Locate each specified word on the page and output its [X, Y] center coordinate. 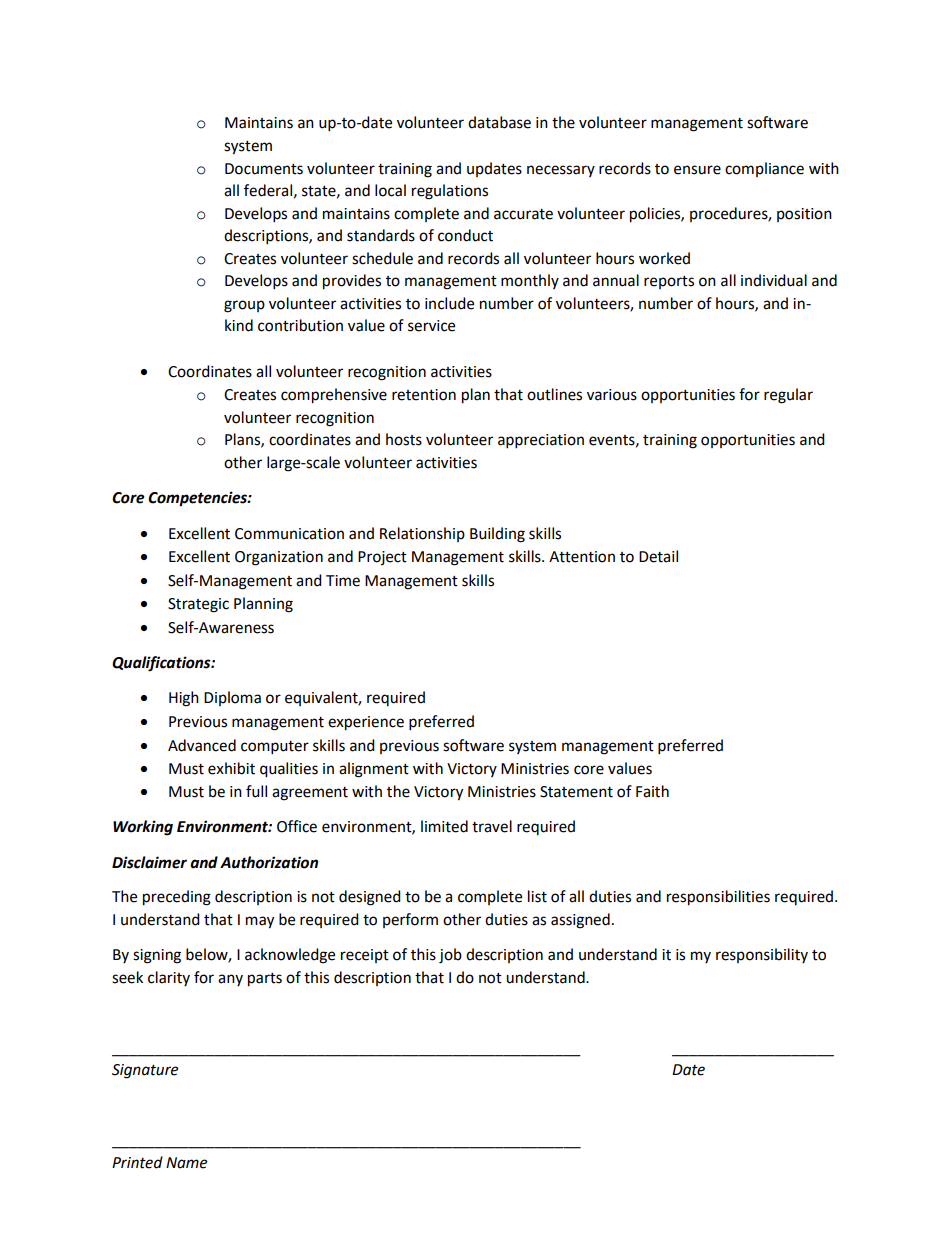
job [450, 956]
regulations [450, 192]
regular [788, 396]
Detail [658, 556]
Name [186, 1163]
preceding [177, 898]
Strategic [198, 605]
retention [424, 395]
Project [382, 558]
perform [410, 920]
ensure [697, 170]
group [244, 306]
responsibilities [718, 898]
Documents [264, 169]
